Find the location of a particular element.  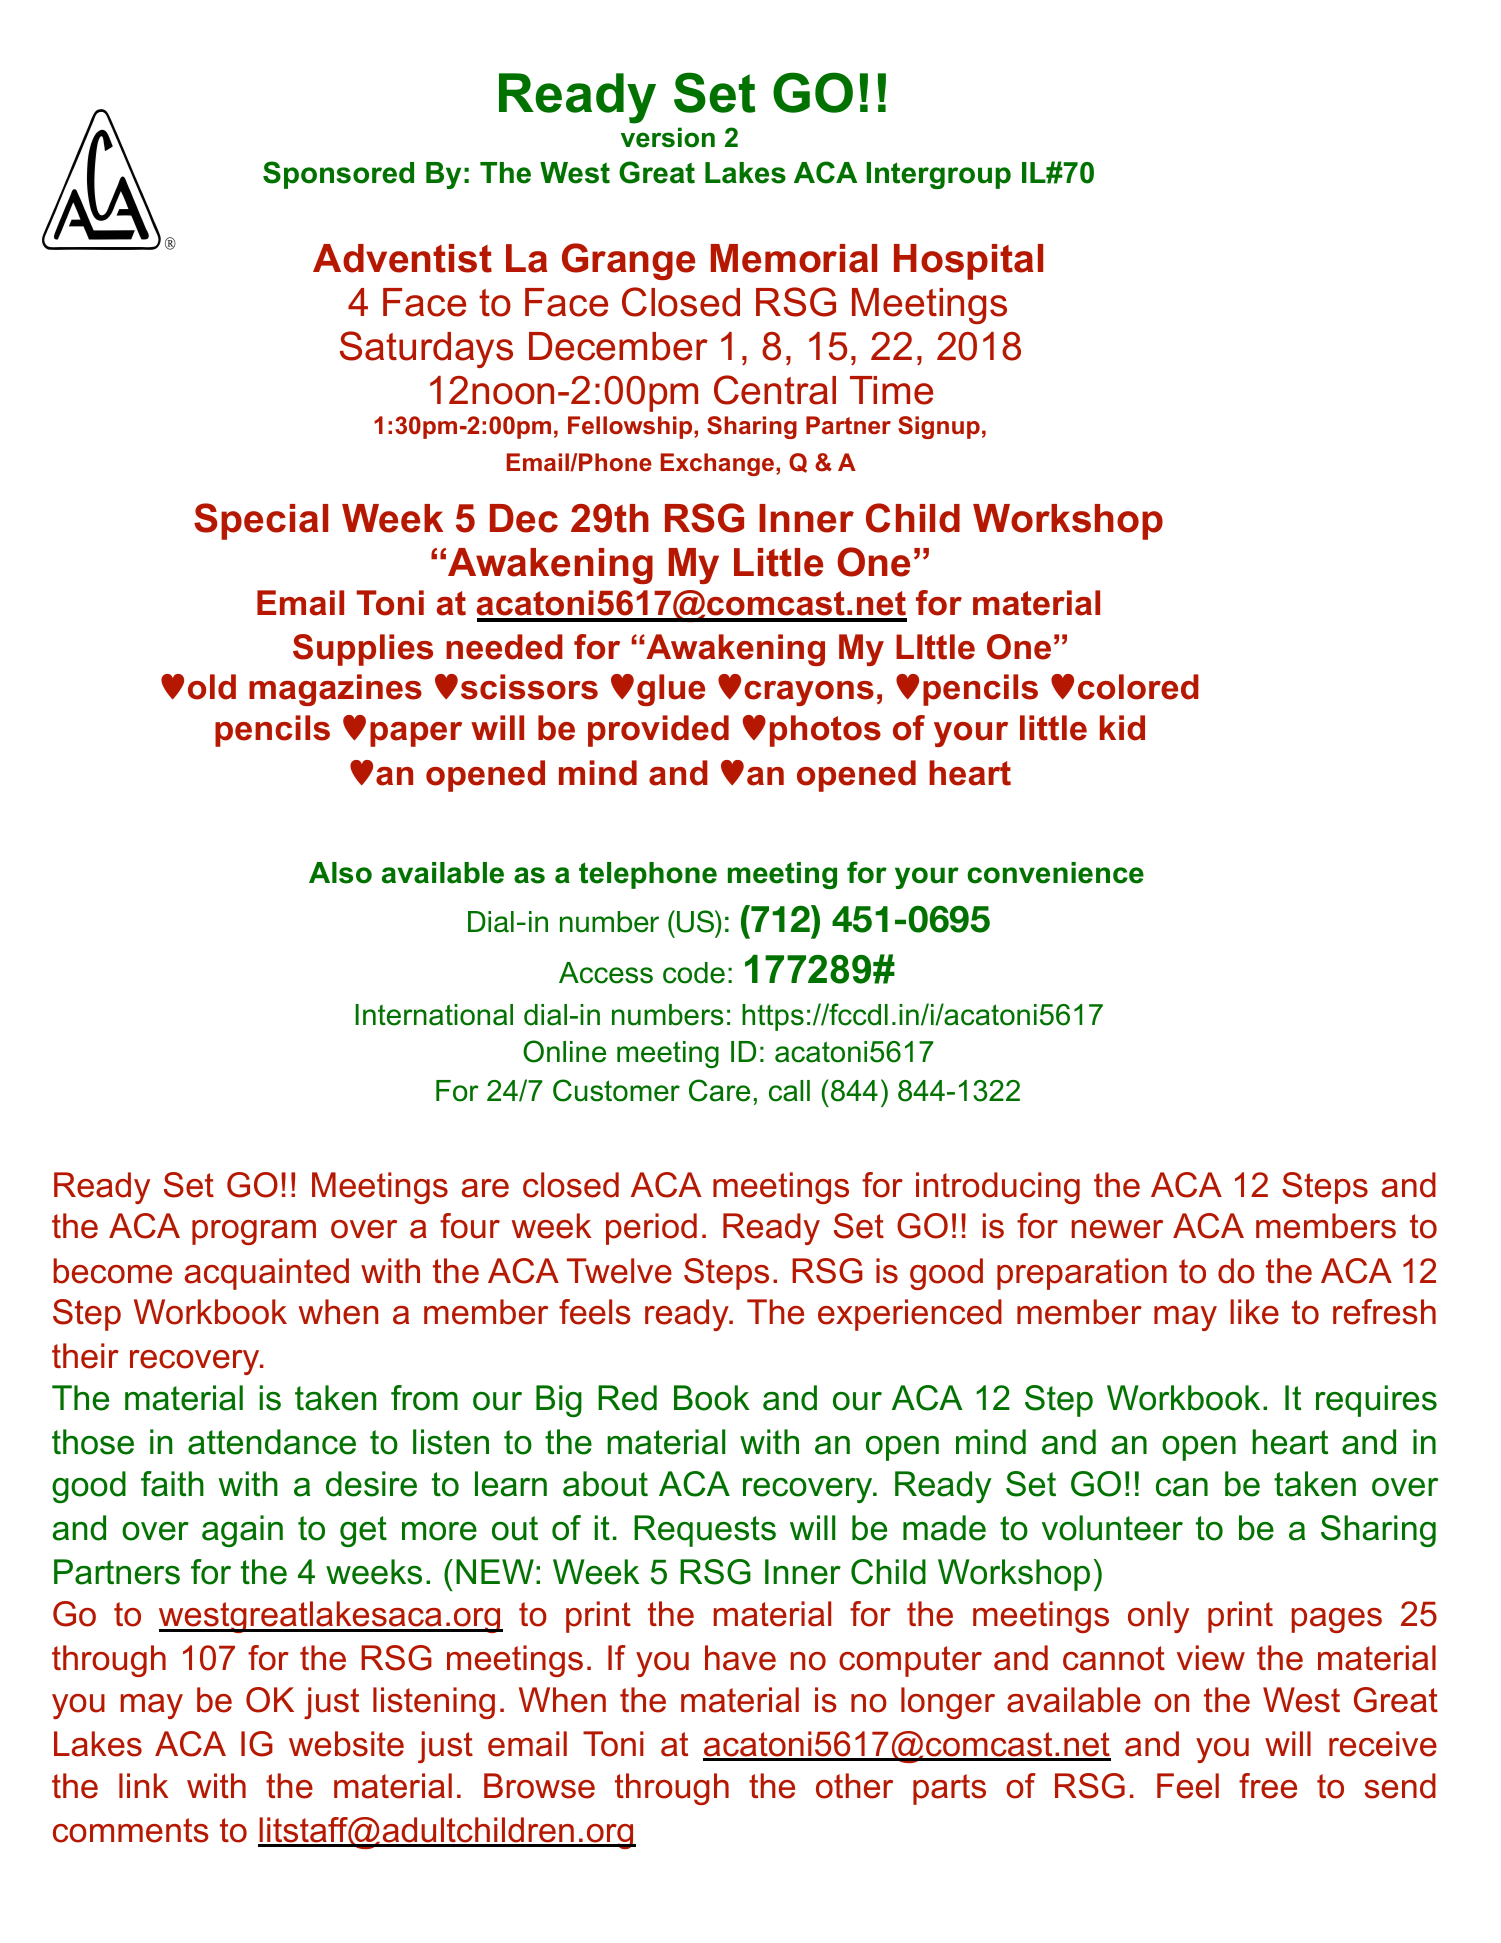

version is located at coordinates (668, 137).
